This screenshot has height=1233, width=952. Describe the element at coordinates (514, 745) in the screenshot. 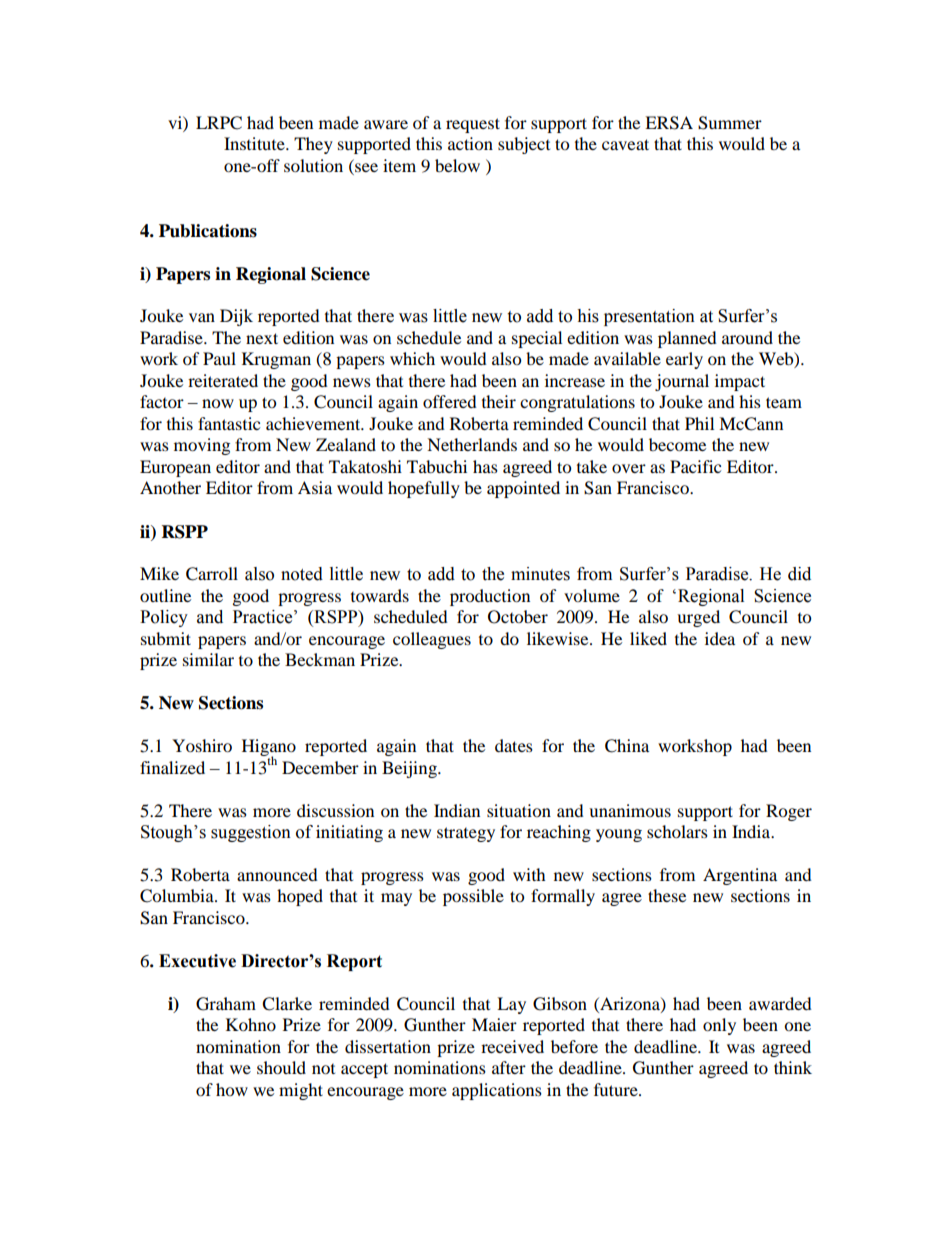

I see `dates` at that location.
